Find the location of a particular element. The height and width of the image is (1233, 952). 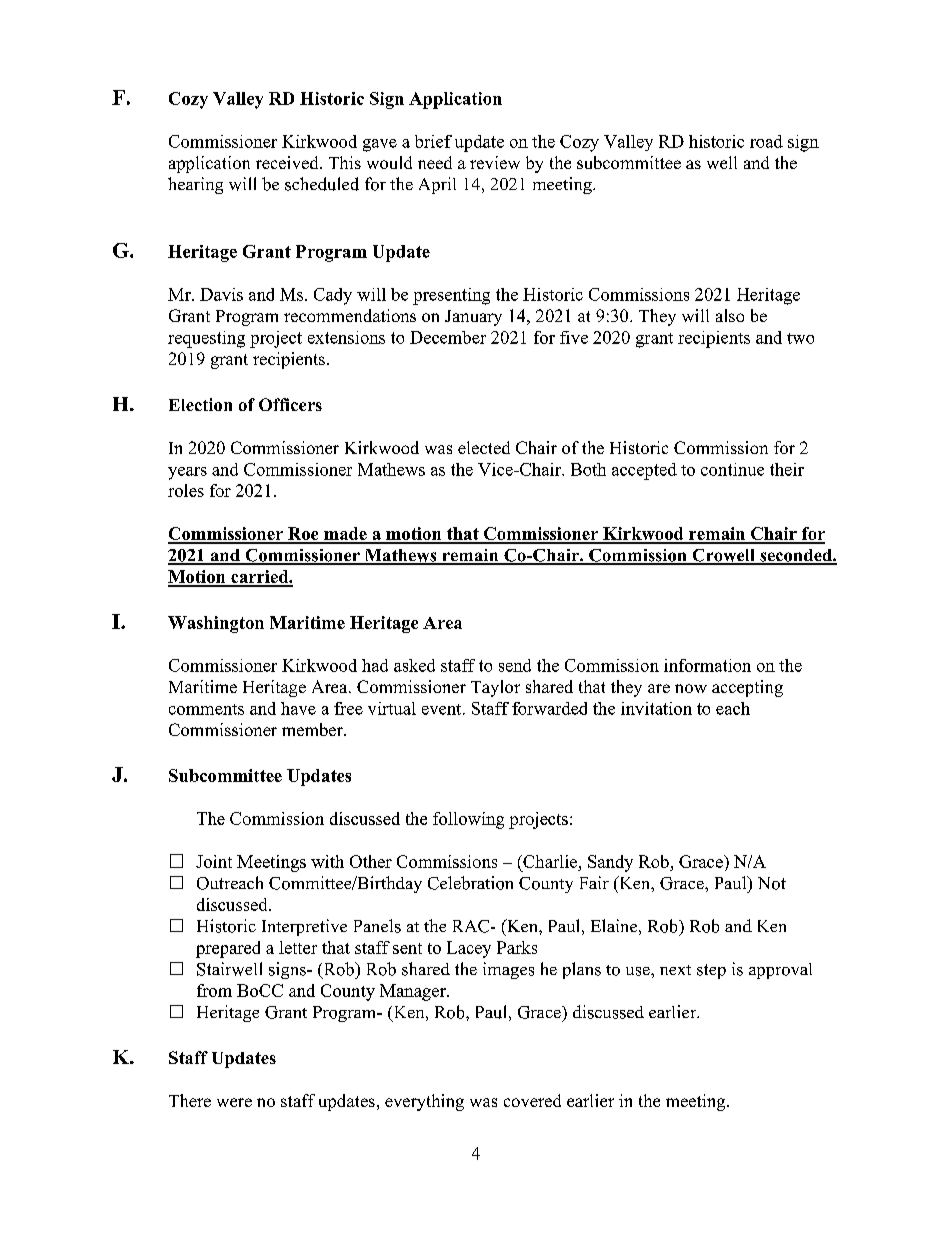

covered is located at coordinates (532, 1100).
